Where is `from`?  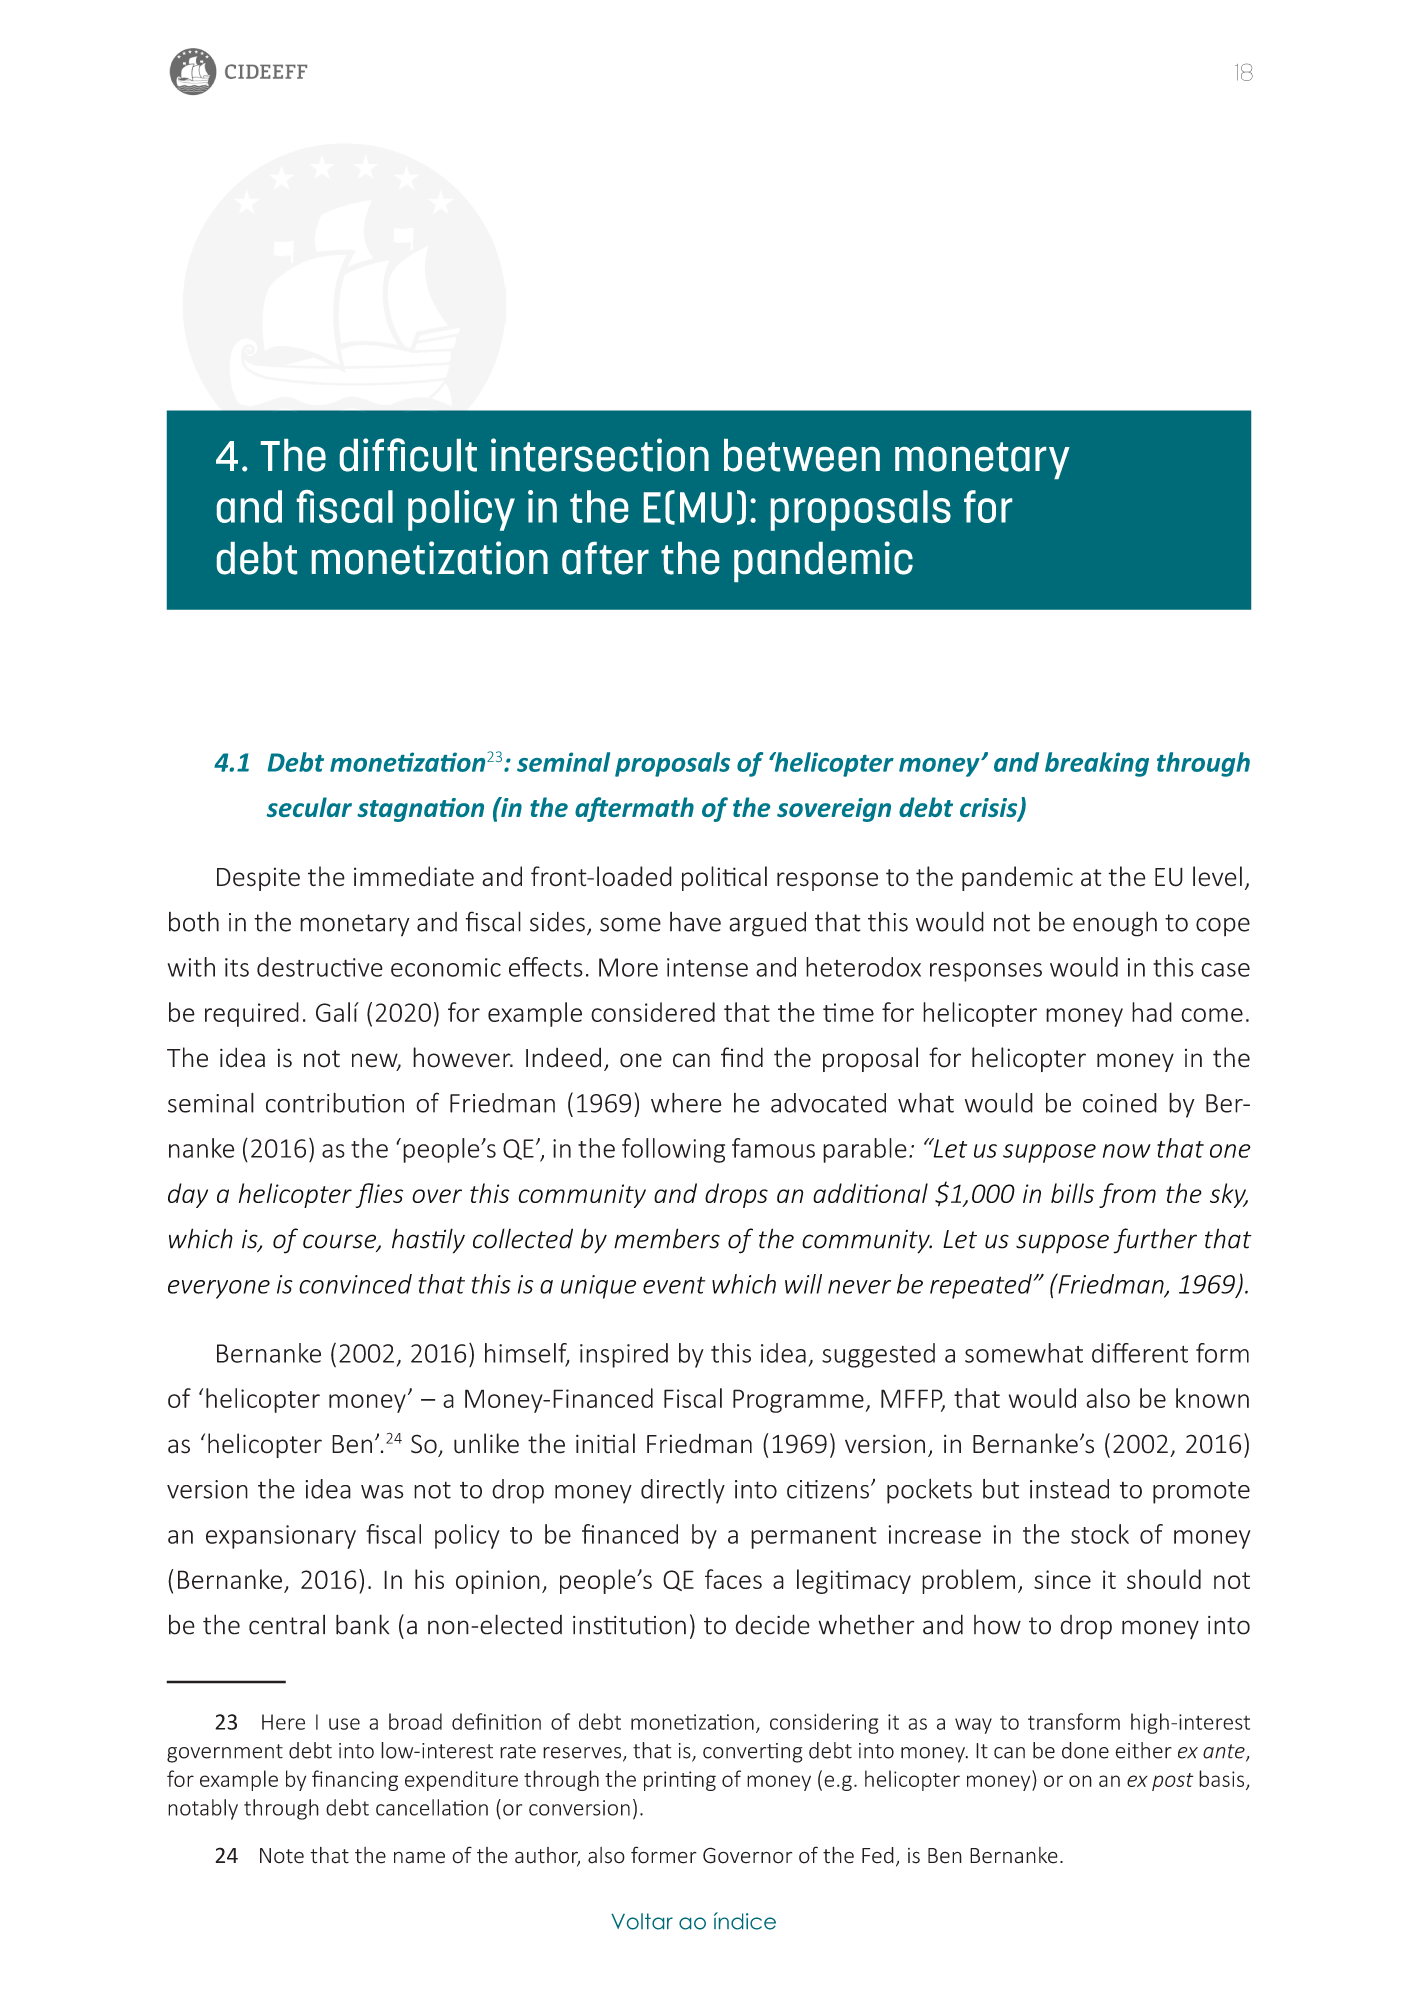 from is located at coordinates (1127, 1195).
